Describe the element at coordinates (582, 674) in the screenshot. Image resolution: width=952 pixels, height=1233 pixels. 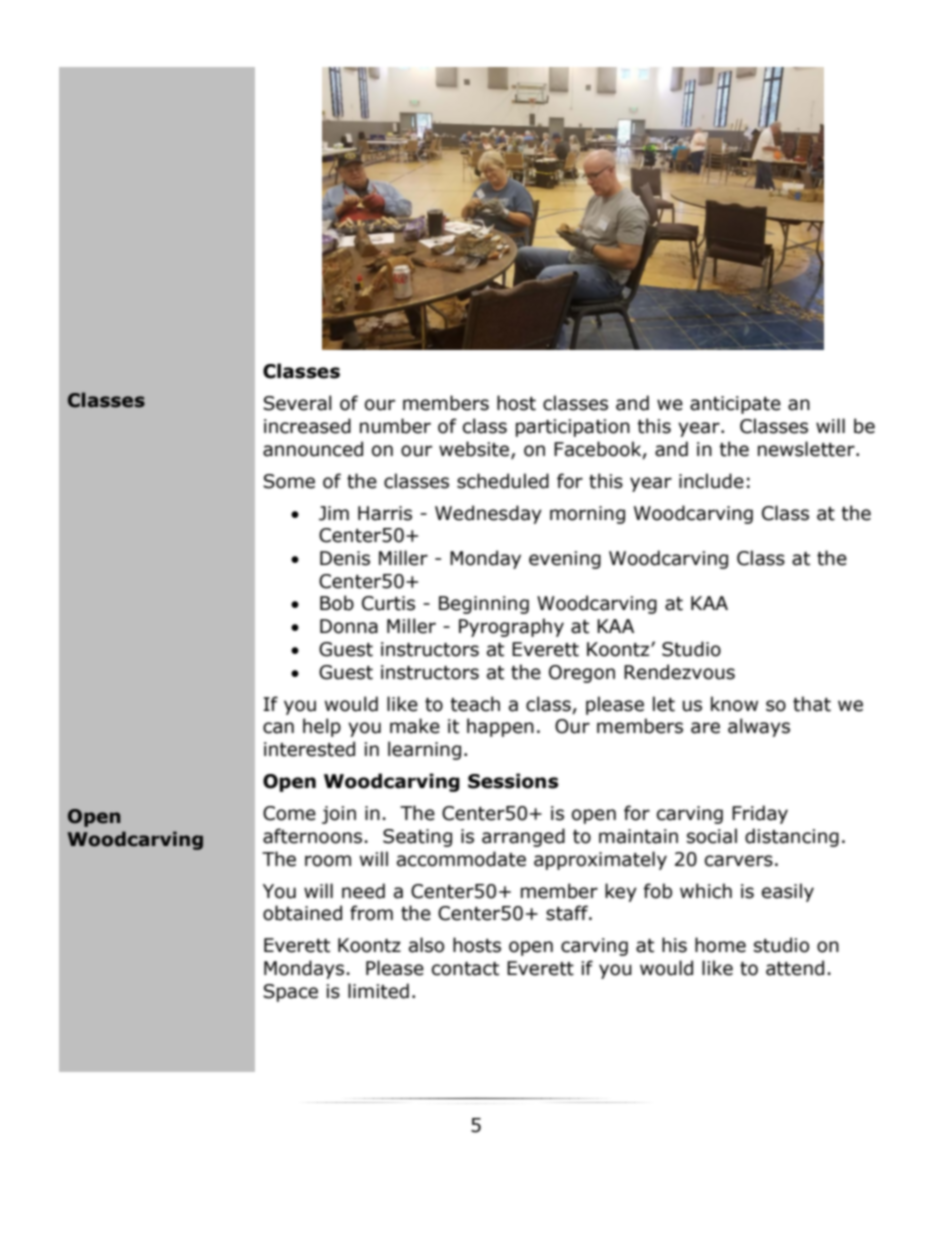
I see `Oregon` at that location.
